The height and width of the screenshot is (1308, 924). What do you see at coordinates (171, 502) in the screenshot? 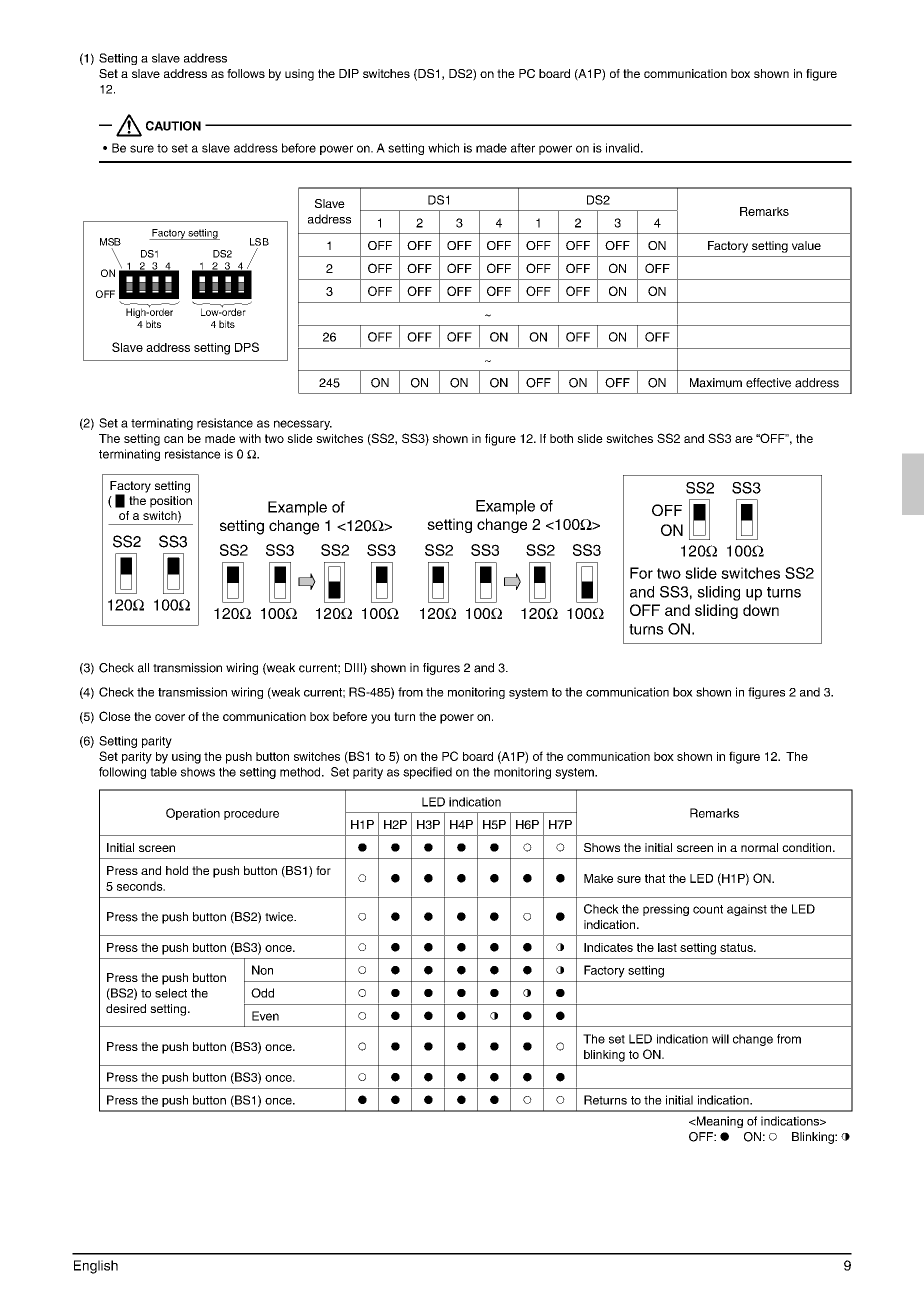
I see `position` at bounding box center [171, 502].
